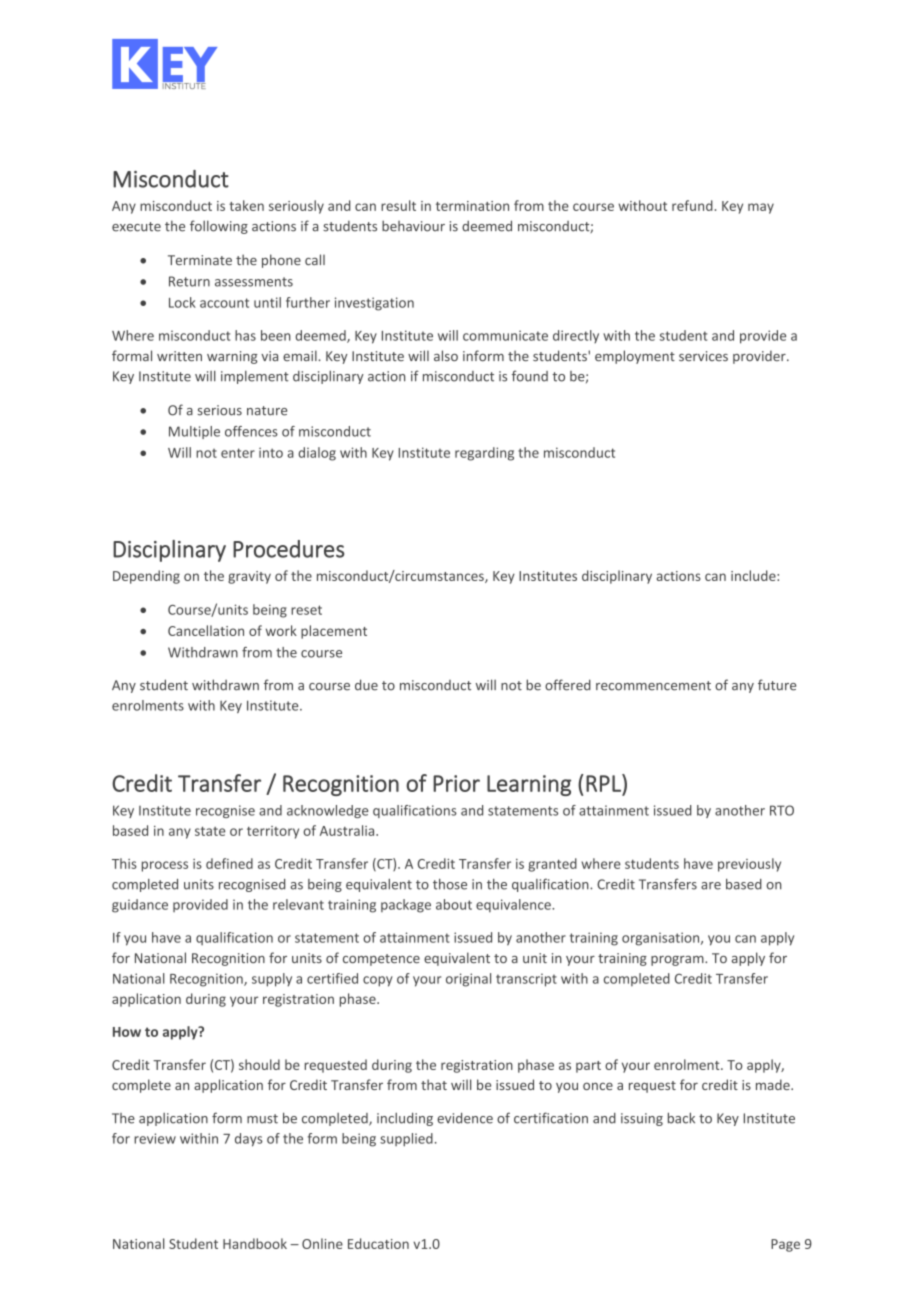 Image resolution: width=924 pixels, height=1308 pixels. Describe the element at coordinates (255, 1243) in the page. I see `Handbook` at that location.
